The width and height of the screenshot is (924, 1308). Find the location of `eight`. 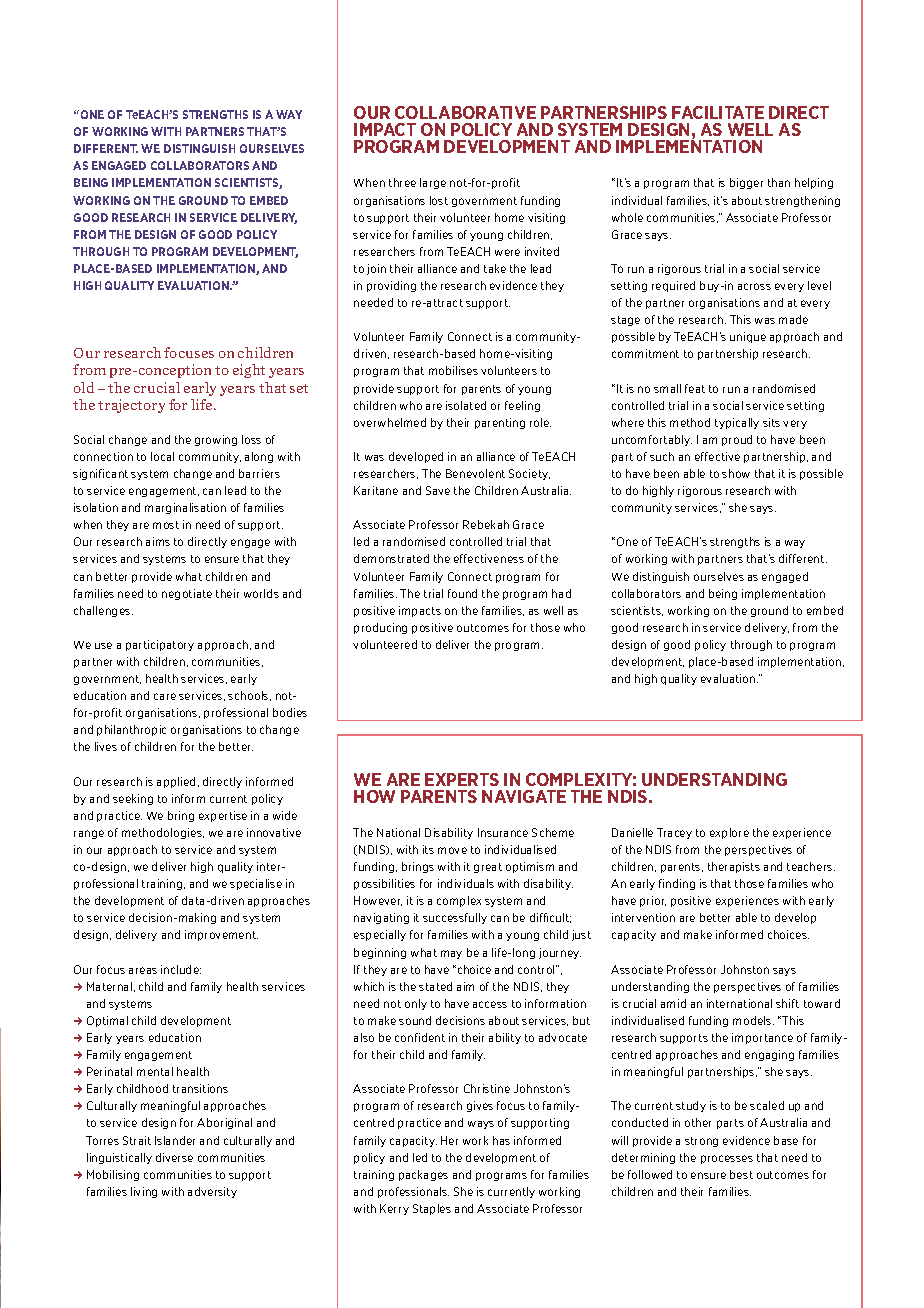

eight is located at coordinates (249, 371).
